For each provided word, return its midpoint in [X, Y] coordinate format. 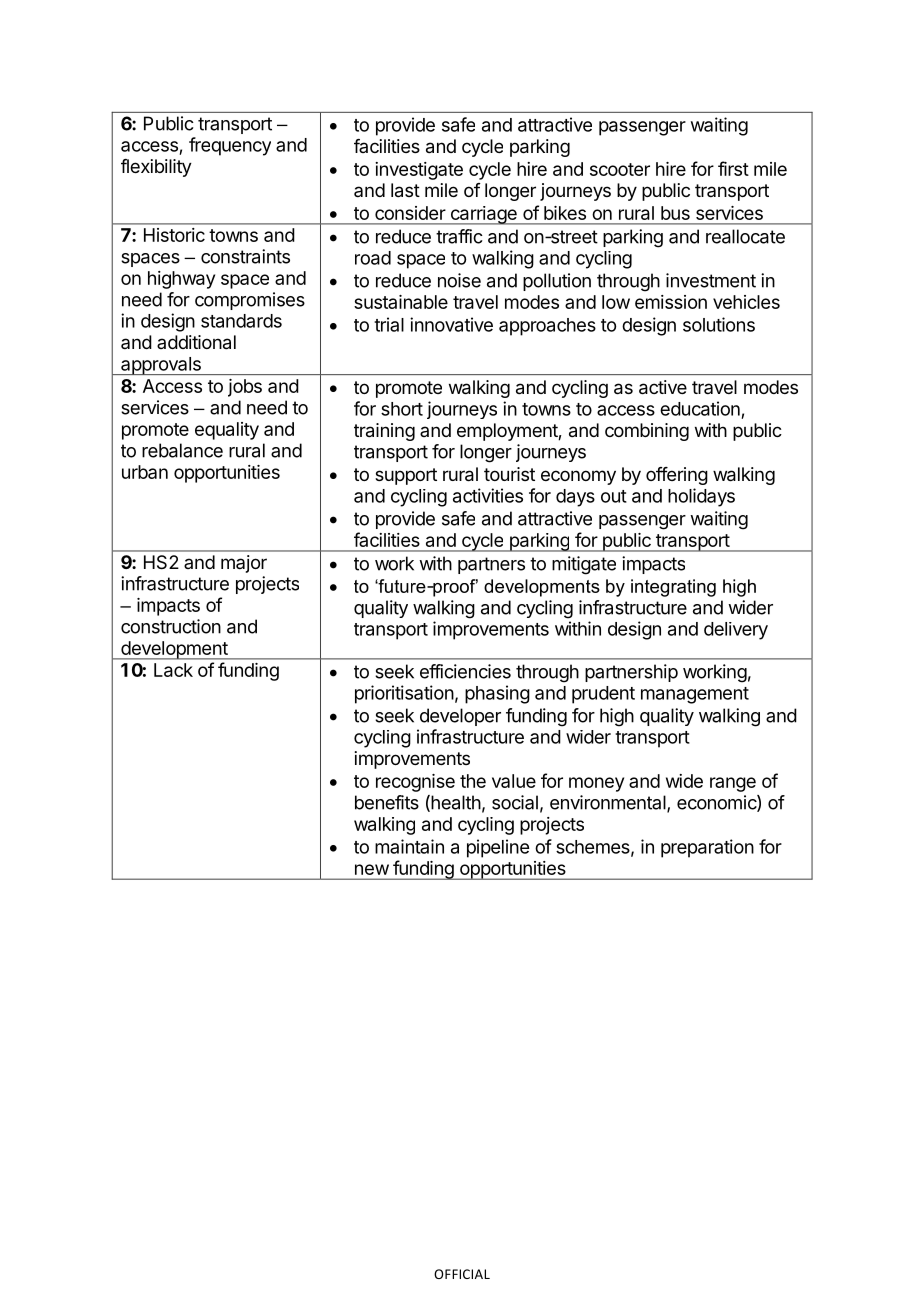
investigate [419, 171]
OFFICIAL [462, 1274]
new [372, 869]
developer [460, 717]
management [695, 695]
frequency [230, 146]
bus [675, 213]
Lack [173, 670]
